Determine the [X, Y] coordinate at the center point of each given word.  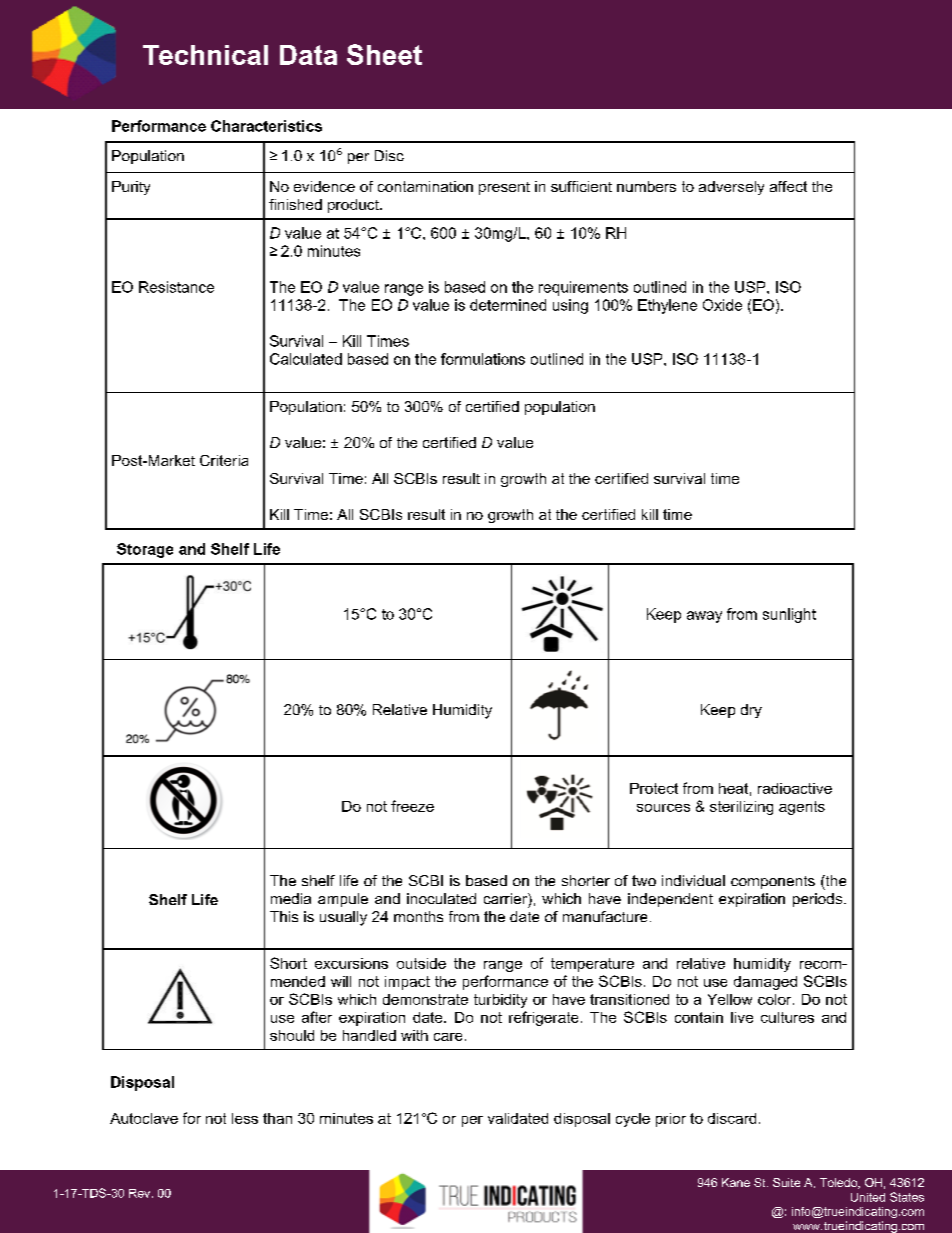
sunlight [789, 615]
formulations [483, 359]
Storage [145, 550]
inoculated [441, 898]
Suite [786, 1182]
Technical [205, 55]
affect [788, 186]
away [704, 617]
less [245, 1118]
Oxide [722, 305]
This [284, 916]
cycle [633, 1120]
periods [819, 900]
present [504, 188]
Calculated [306, 359]
